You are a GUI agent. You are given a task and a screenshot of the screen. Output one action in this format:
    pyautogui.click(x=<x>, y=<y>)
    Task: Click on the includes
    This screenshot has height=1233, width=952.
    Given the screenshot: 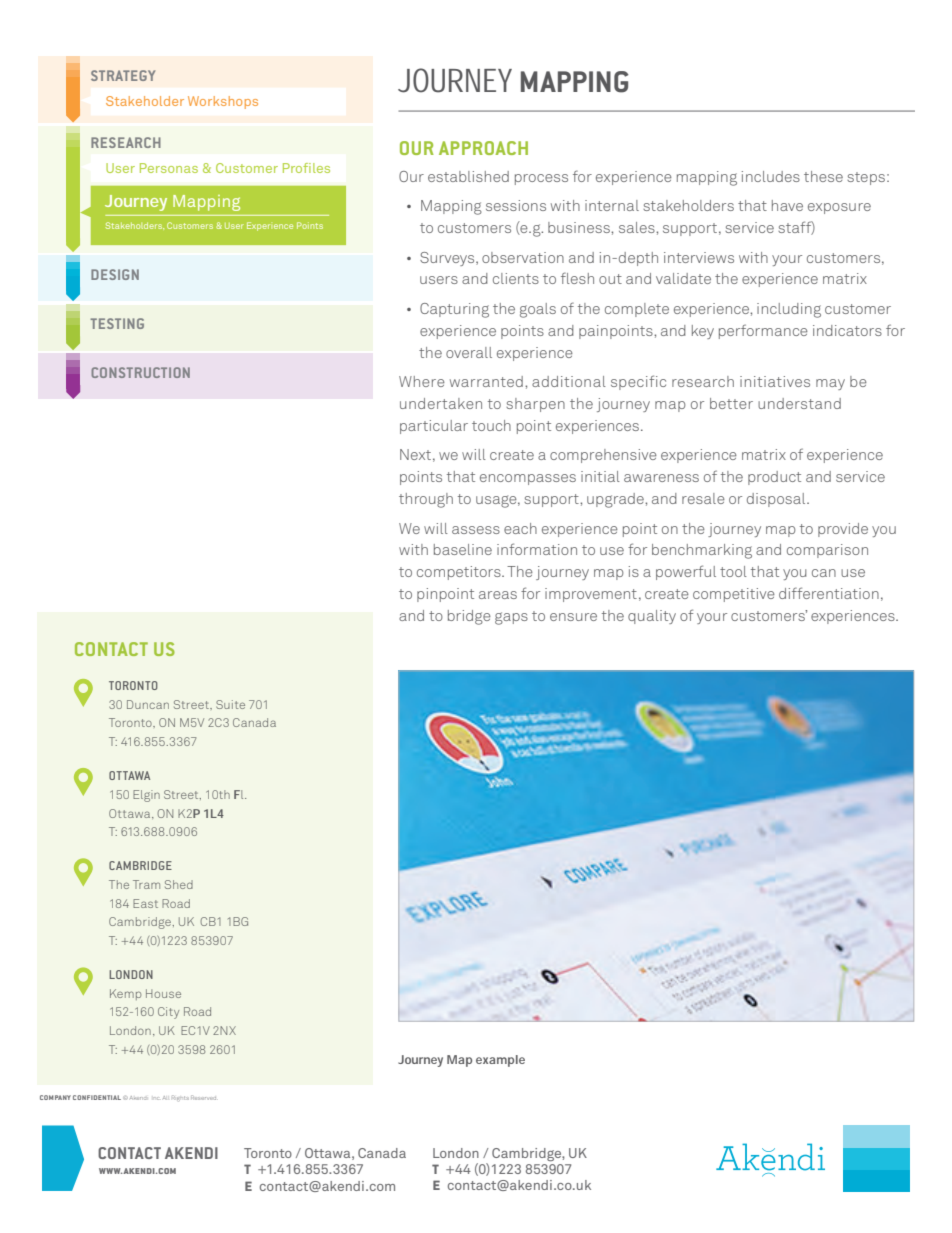 What is the action you would take?
    pyautogui.click(x=771, y=176)
